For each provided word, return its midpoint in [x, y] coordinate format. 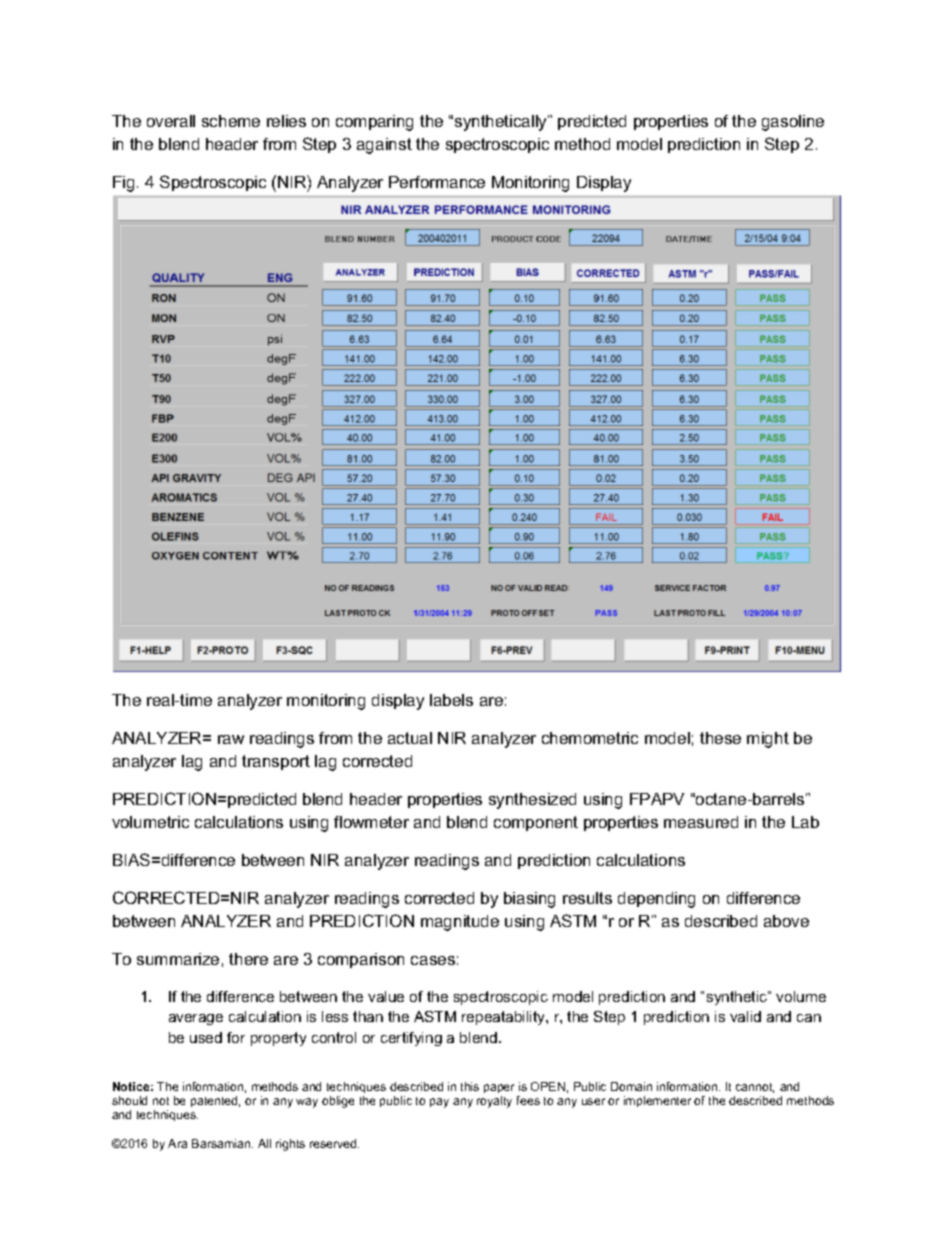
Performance [437, 182]
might [768, 740]
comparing [374, 123]
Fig [123, 184]
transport [276, 762]
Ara [177, 1143]
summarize [178, 959]
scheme [231, 121]
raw [231, 739]
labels [451, 700]
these [720, 738]
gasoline [793, 123]
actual [410, 738]
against [384, 146]
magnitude [460, 923]
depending [656, 900]
